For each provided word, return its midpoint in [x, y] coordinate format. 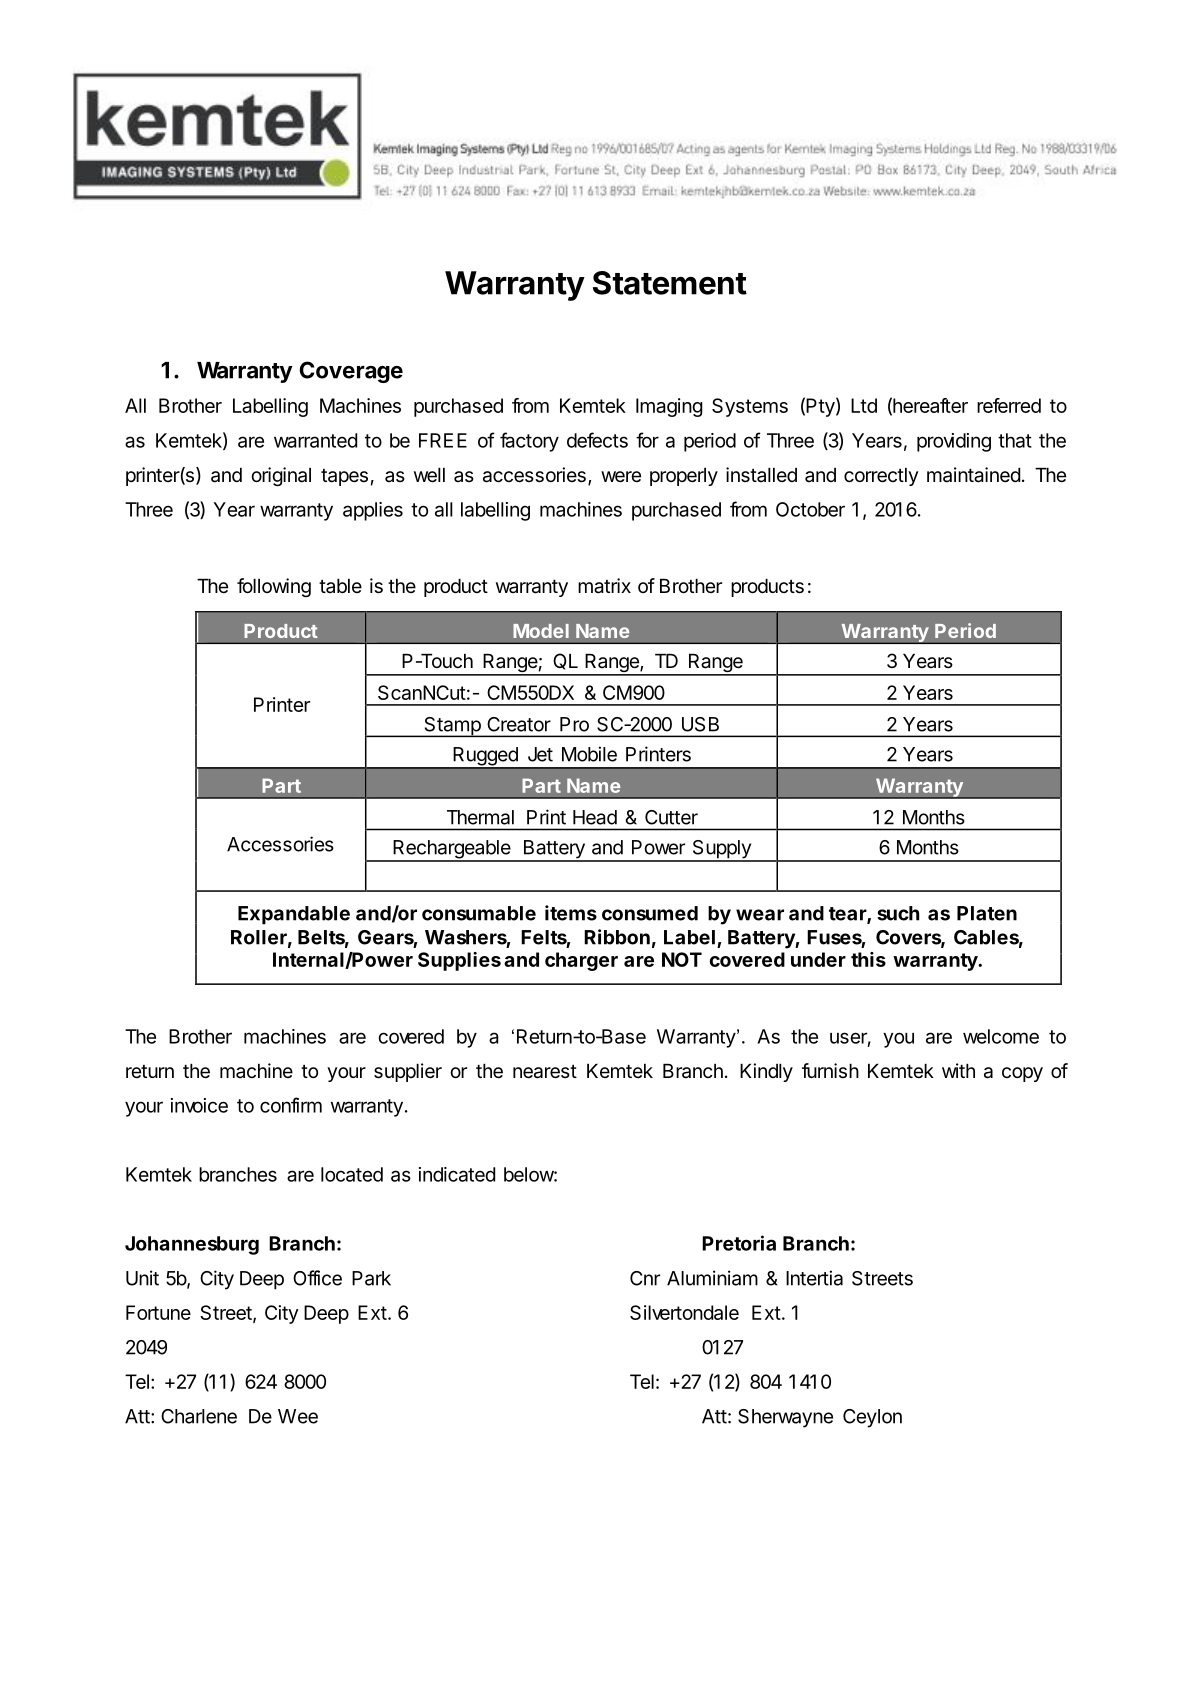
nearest [545, 1072]
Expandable [294, 915]
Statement [670, 283]
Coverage [351, 372]
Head [595, 817]
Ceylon [872, 1418]
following [274, 587]
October [810, 509]
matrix [604, 586]
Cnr [645, 1278]
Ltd [864, 405]
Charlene [199, 1416]
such [898, 913]
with [958, 1070]
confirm [291, 1105]
